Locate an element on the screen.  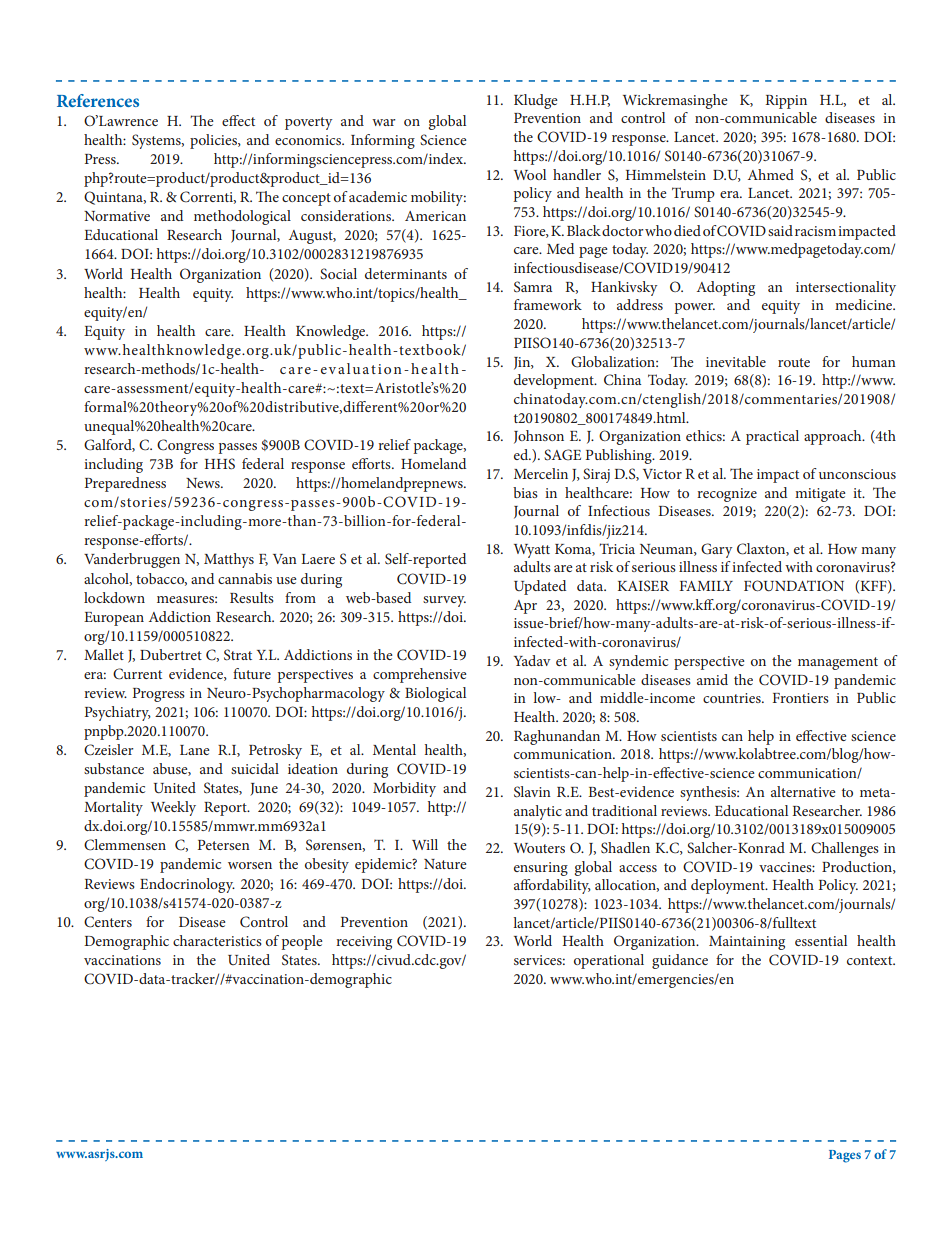
management is located at coordinates (838, 663).
